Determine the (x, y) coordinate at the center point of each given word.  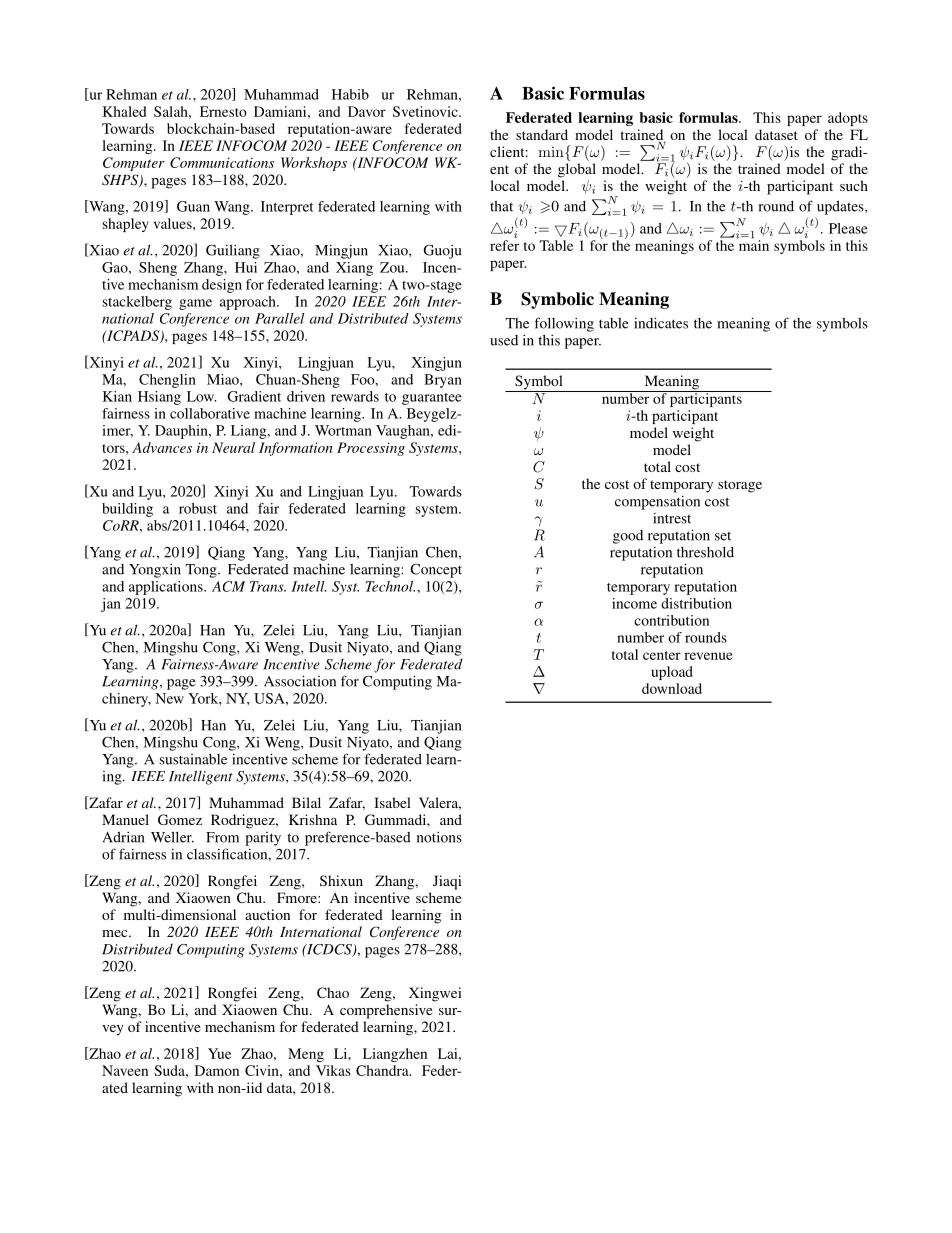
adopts (848, 119)
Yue (219, 1053)
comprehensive (386, 1011)
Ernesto (223, 111)
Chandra (383, 1070)
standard (542, 134)
